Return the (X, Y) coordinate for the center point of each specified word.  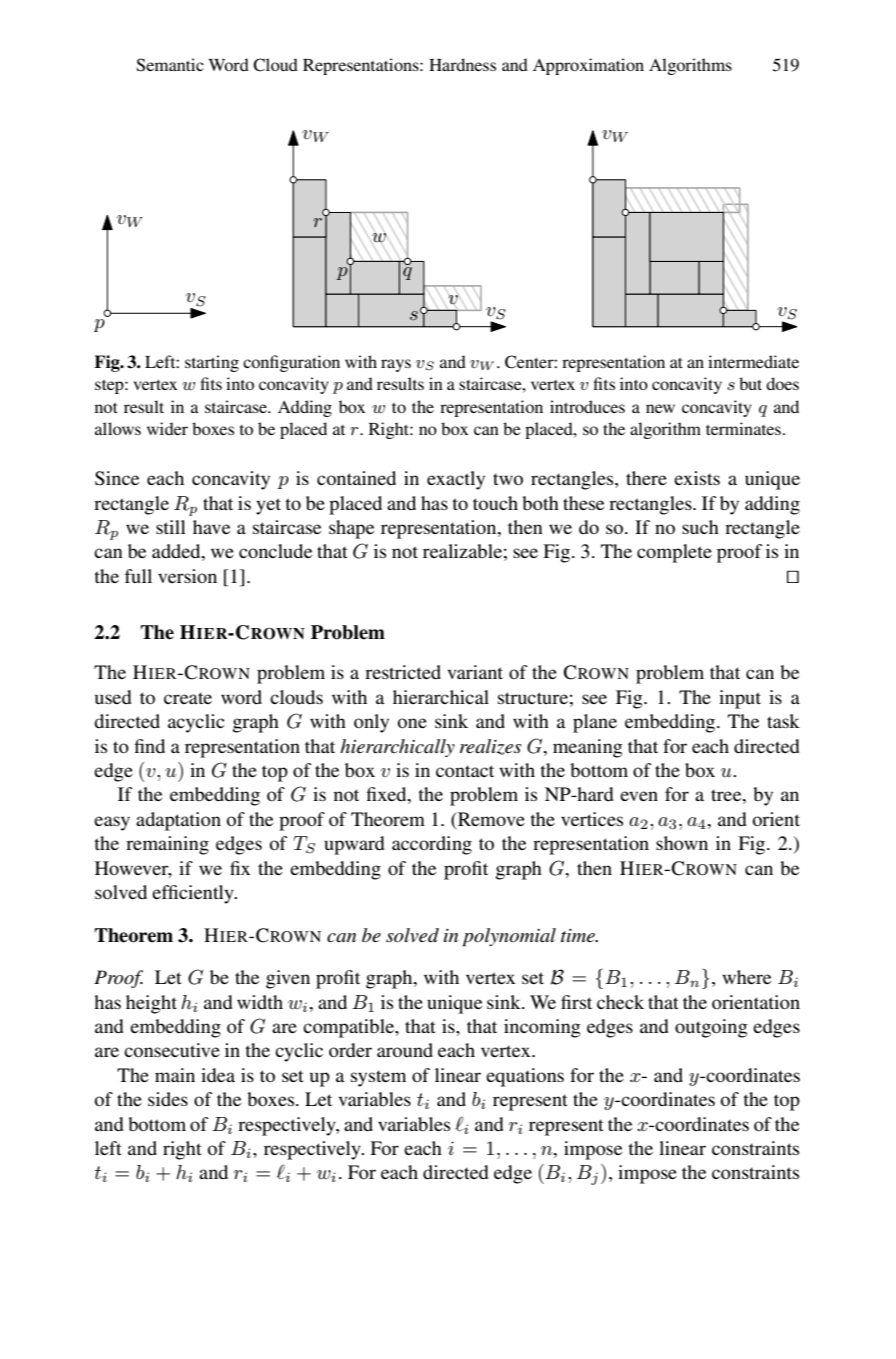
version (187, 576)
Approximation (588, 66)
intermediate (753, 361)
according (432, 845)
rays (396, 365)
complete (674, 553)
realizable (462, 551)
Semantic (170, 65)
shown (682, 843)
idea (218, 1075)
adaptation (178, 821)
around (405, 1050)
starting (212, 363)
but (750, 383)
